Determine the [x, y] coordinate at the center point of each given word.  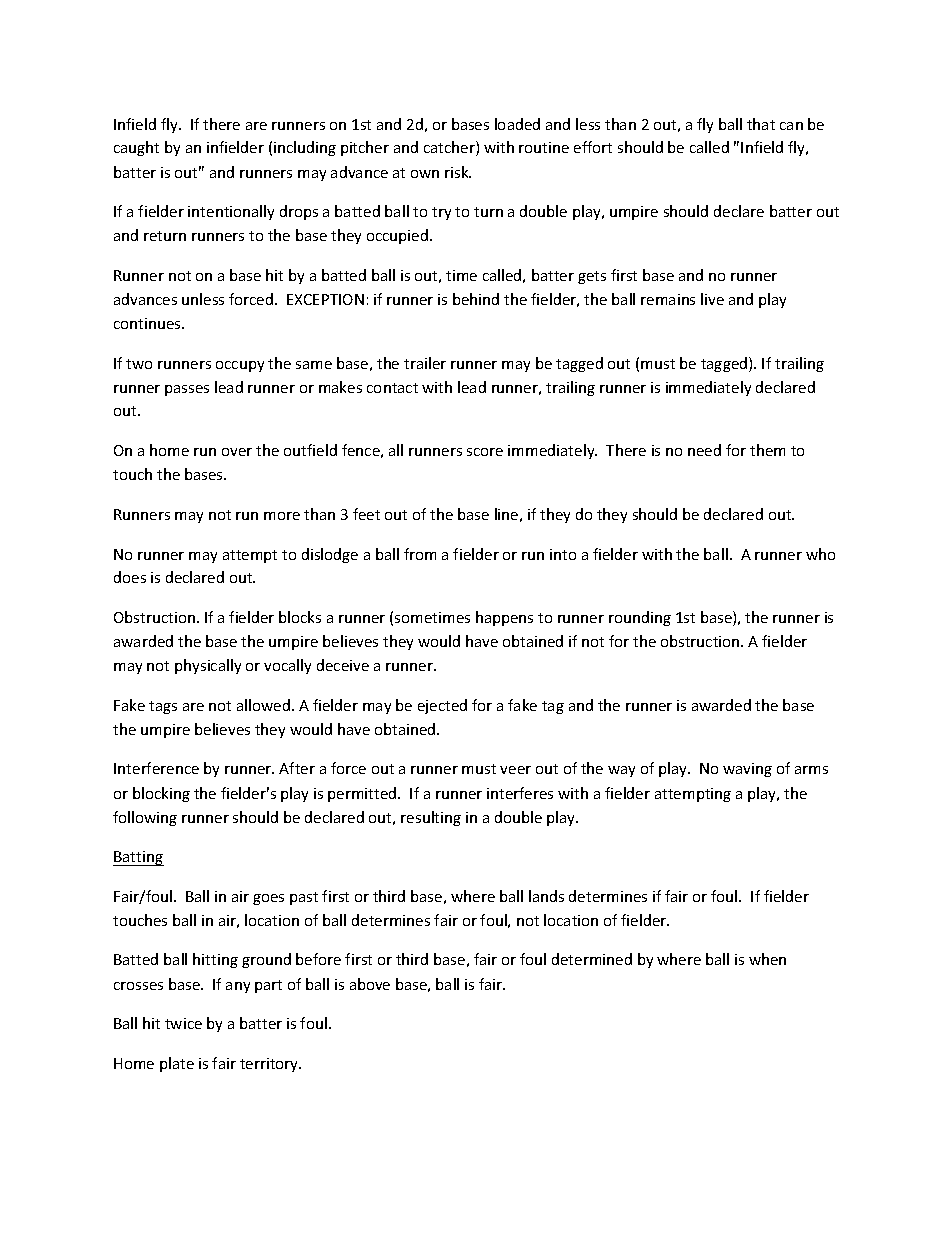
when [767, 959]
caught [136, 148]
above [370, 984]
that [761, 124]
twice [183, 1023]
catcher [450, 148]
